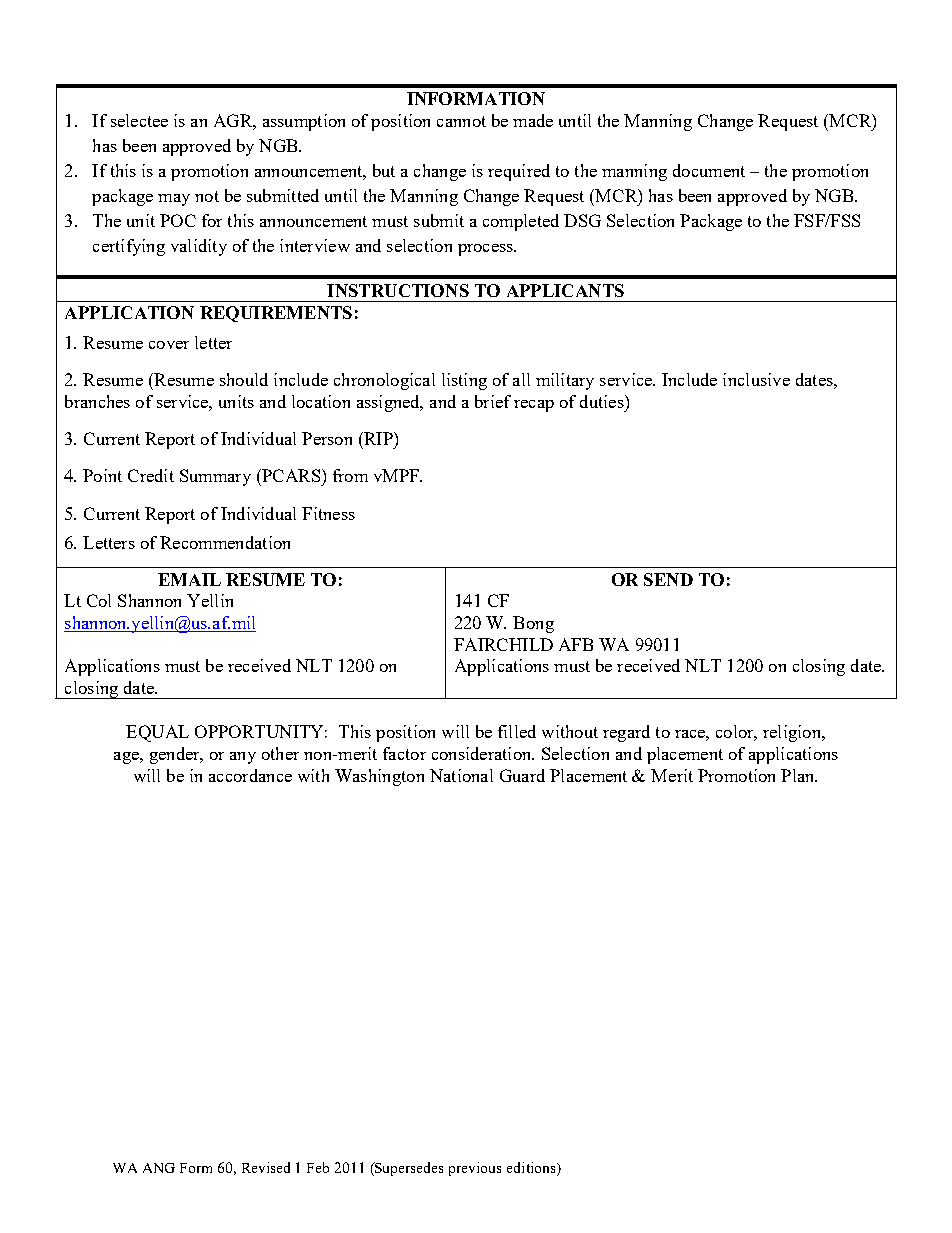  I want to click on may, so click(174, 200).
